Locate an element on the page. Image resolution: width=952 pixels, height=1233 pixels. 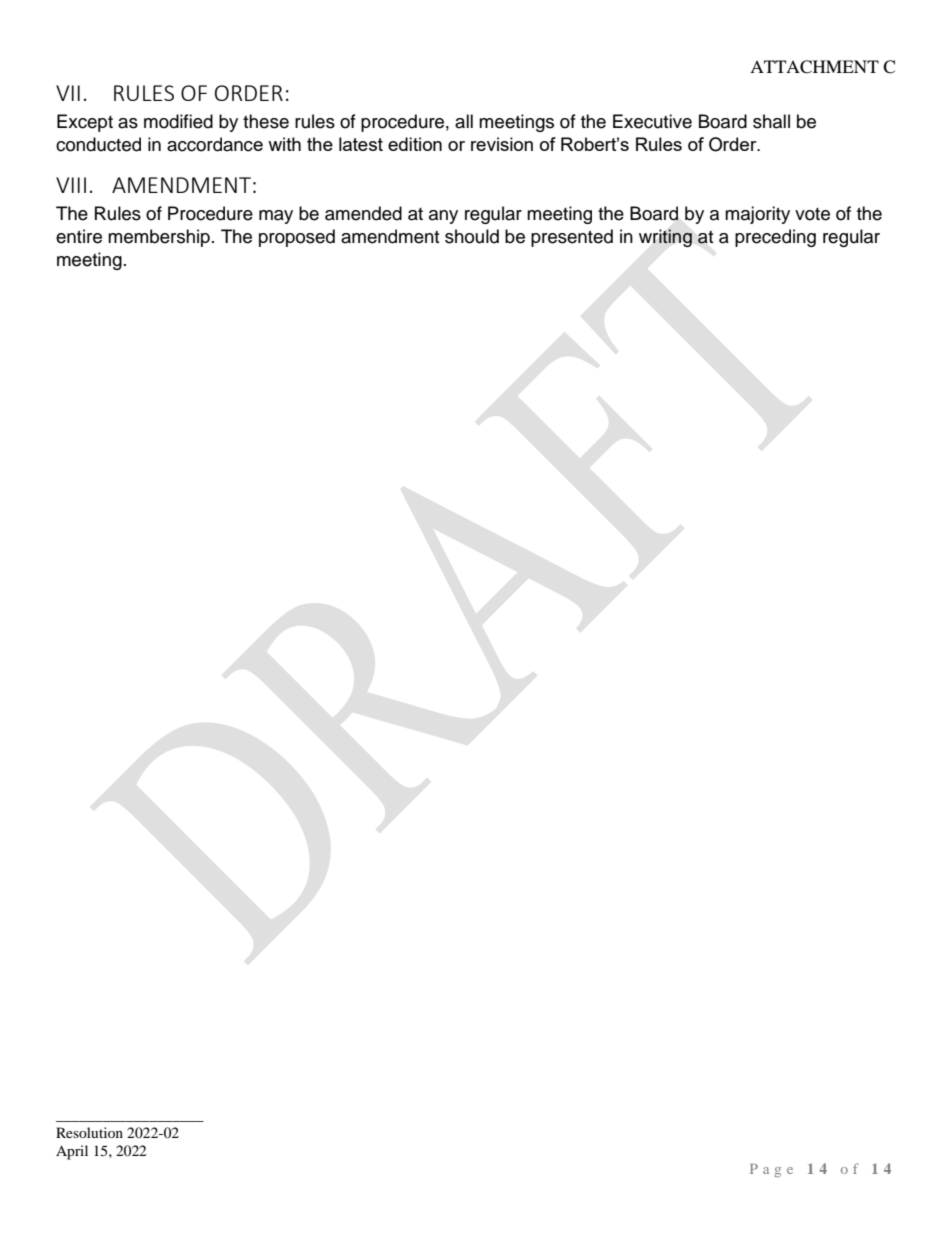
Resolution is located at coordinates (89, 1132).
